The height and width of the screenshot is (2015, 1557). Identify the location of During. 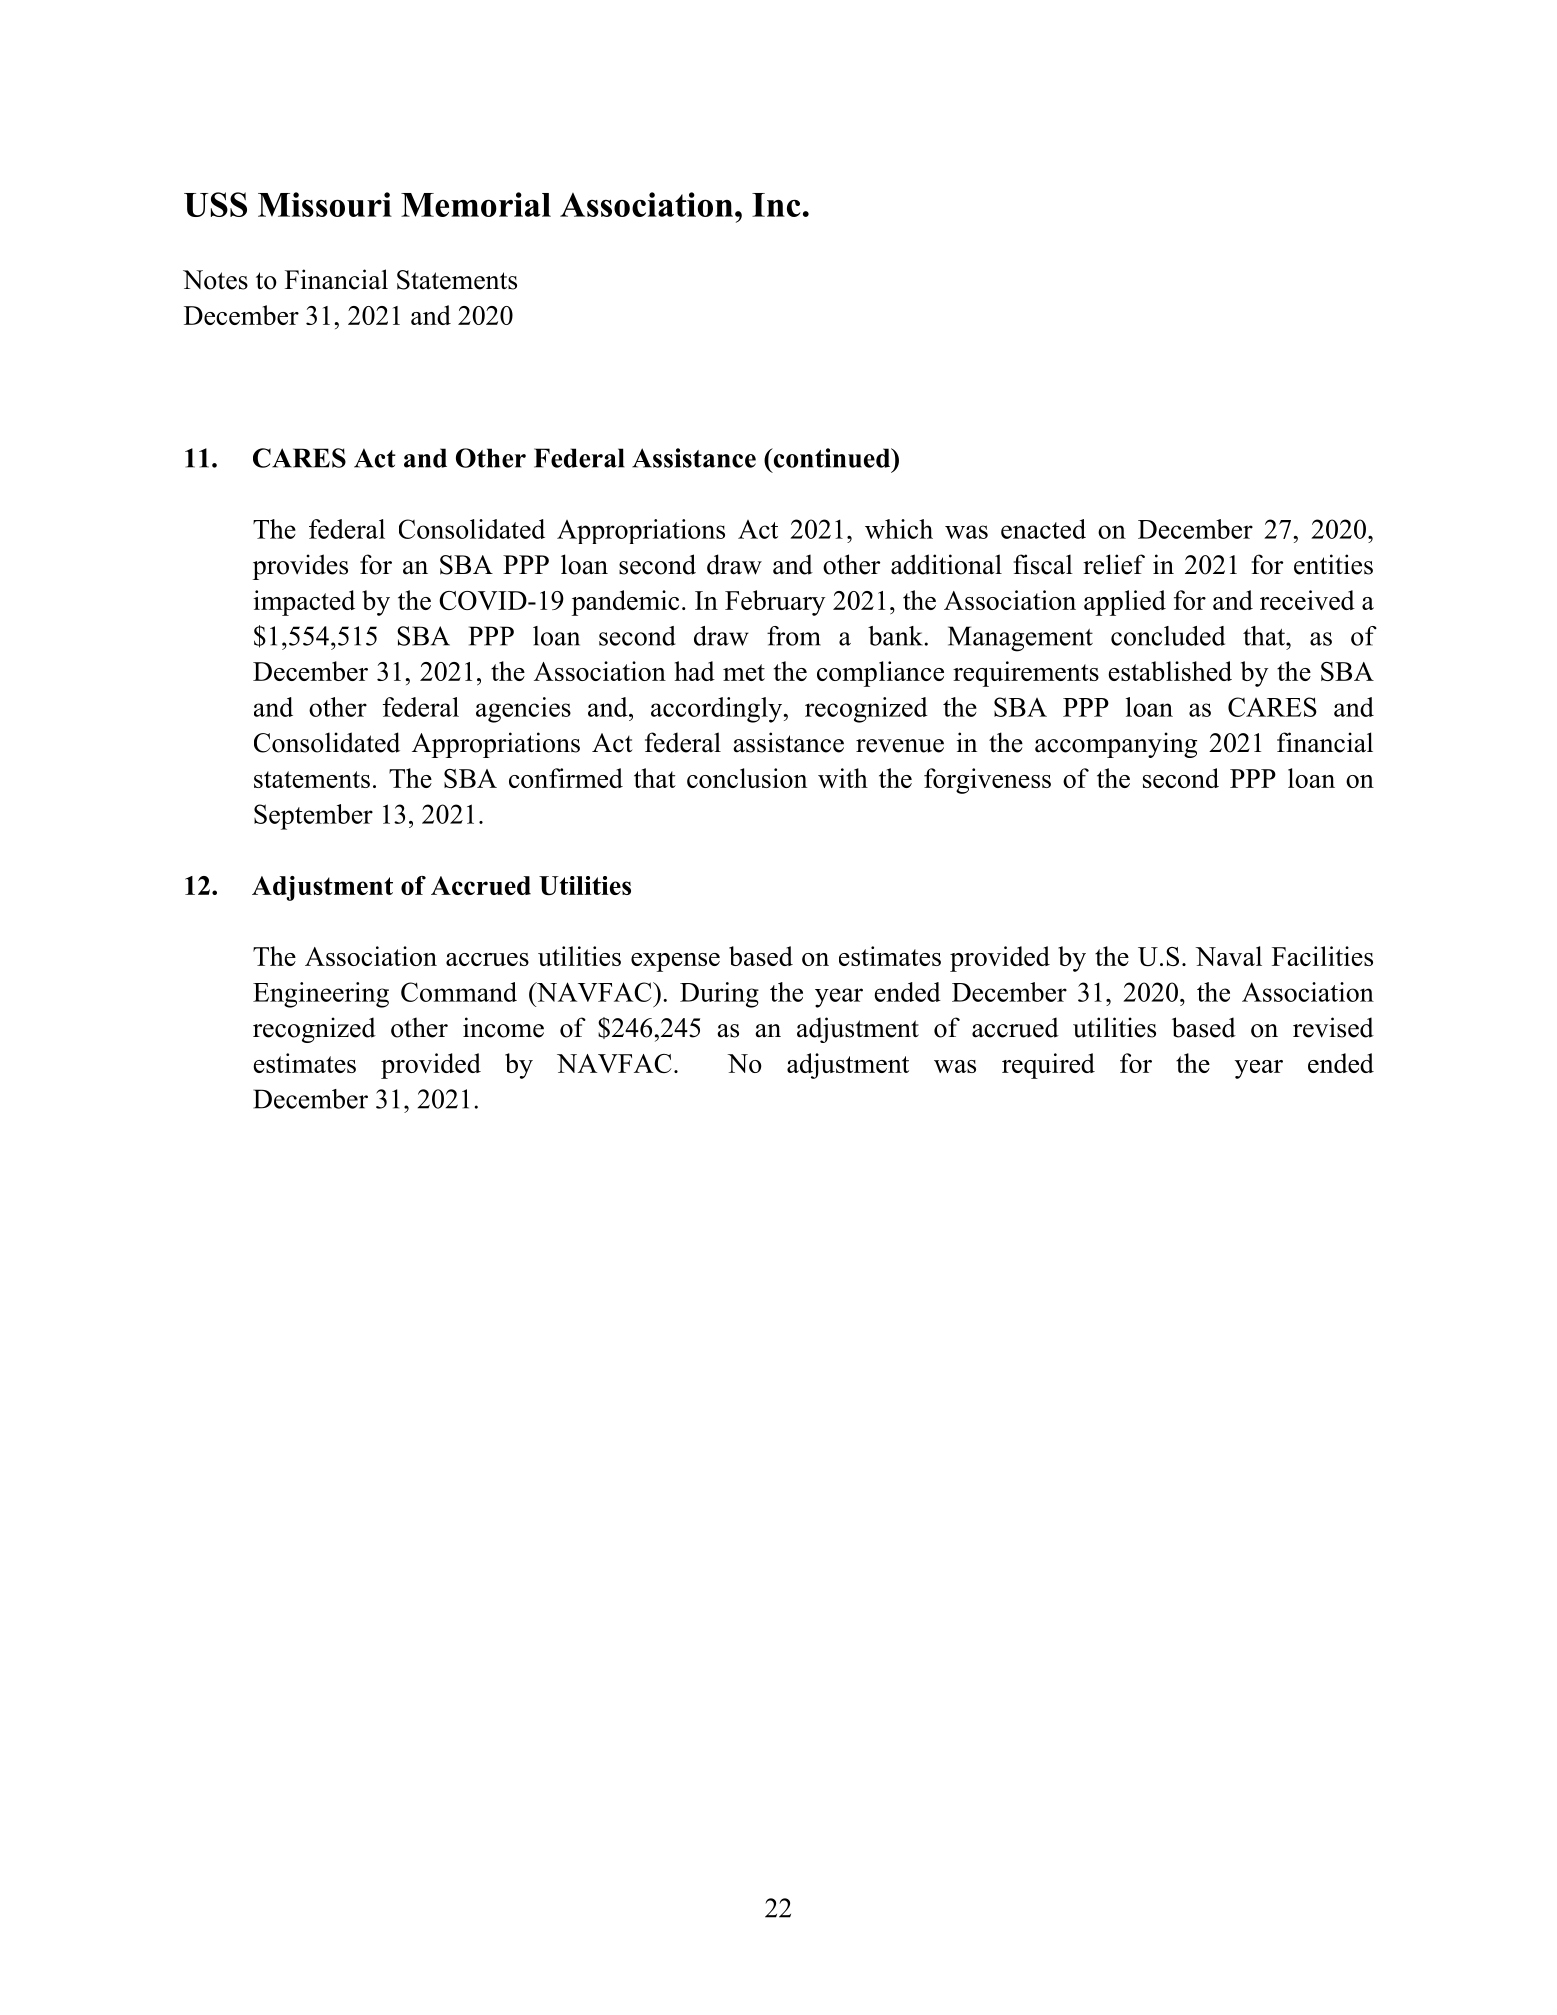
(719, 995).
